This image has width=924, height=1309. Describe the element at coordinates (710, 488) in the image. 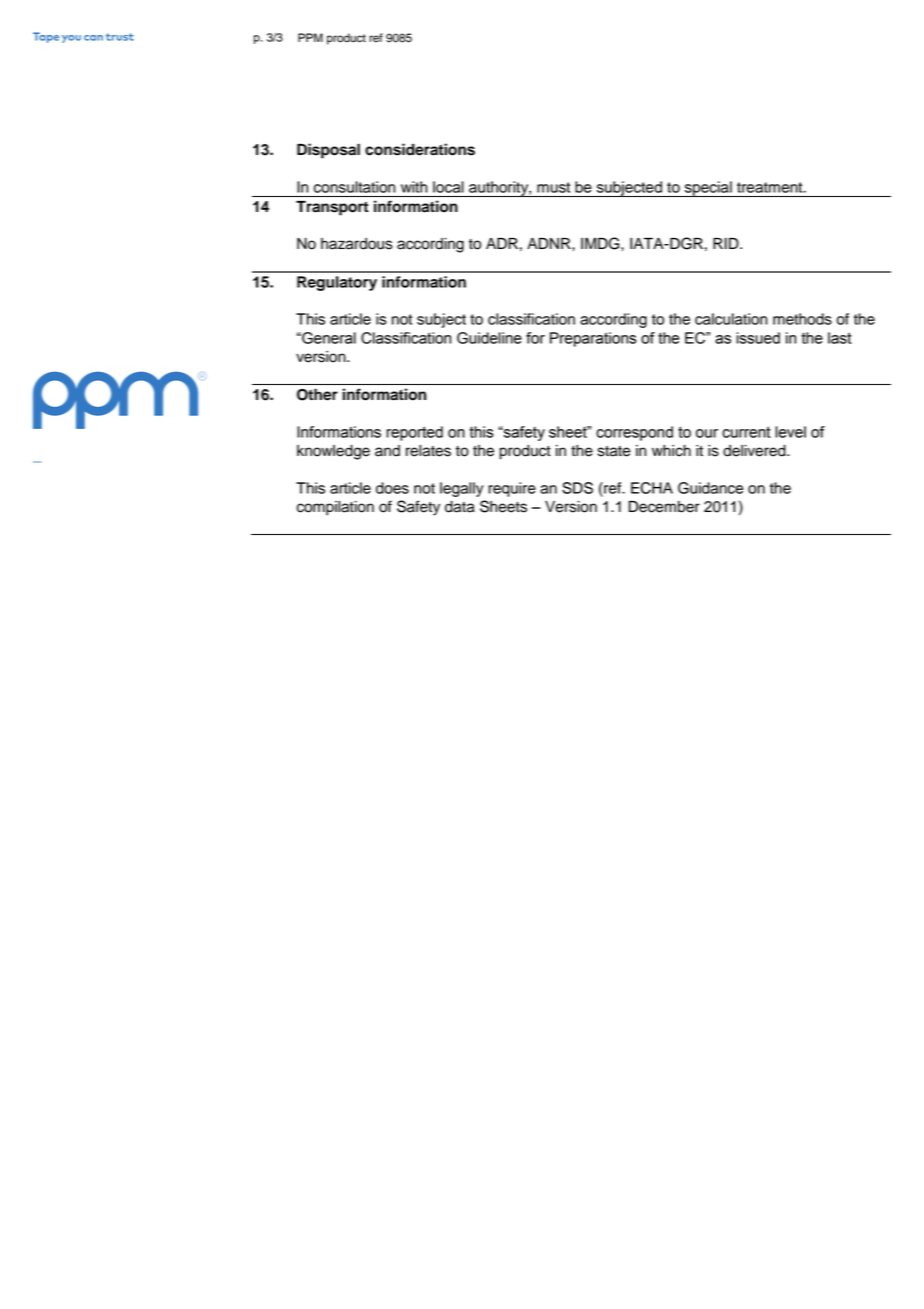

I see `Guidance` at that location.
